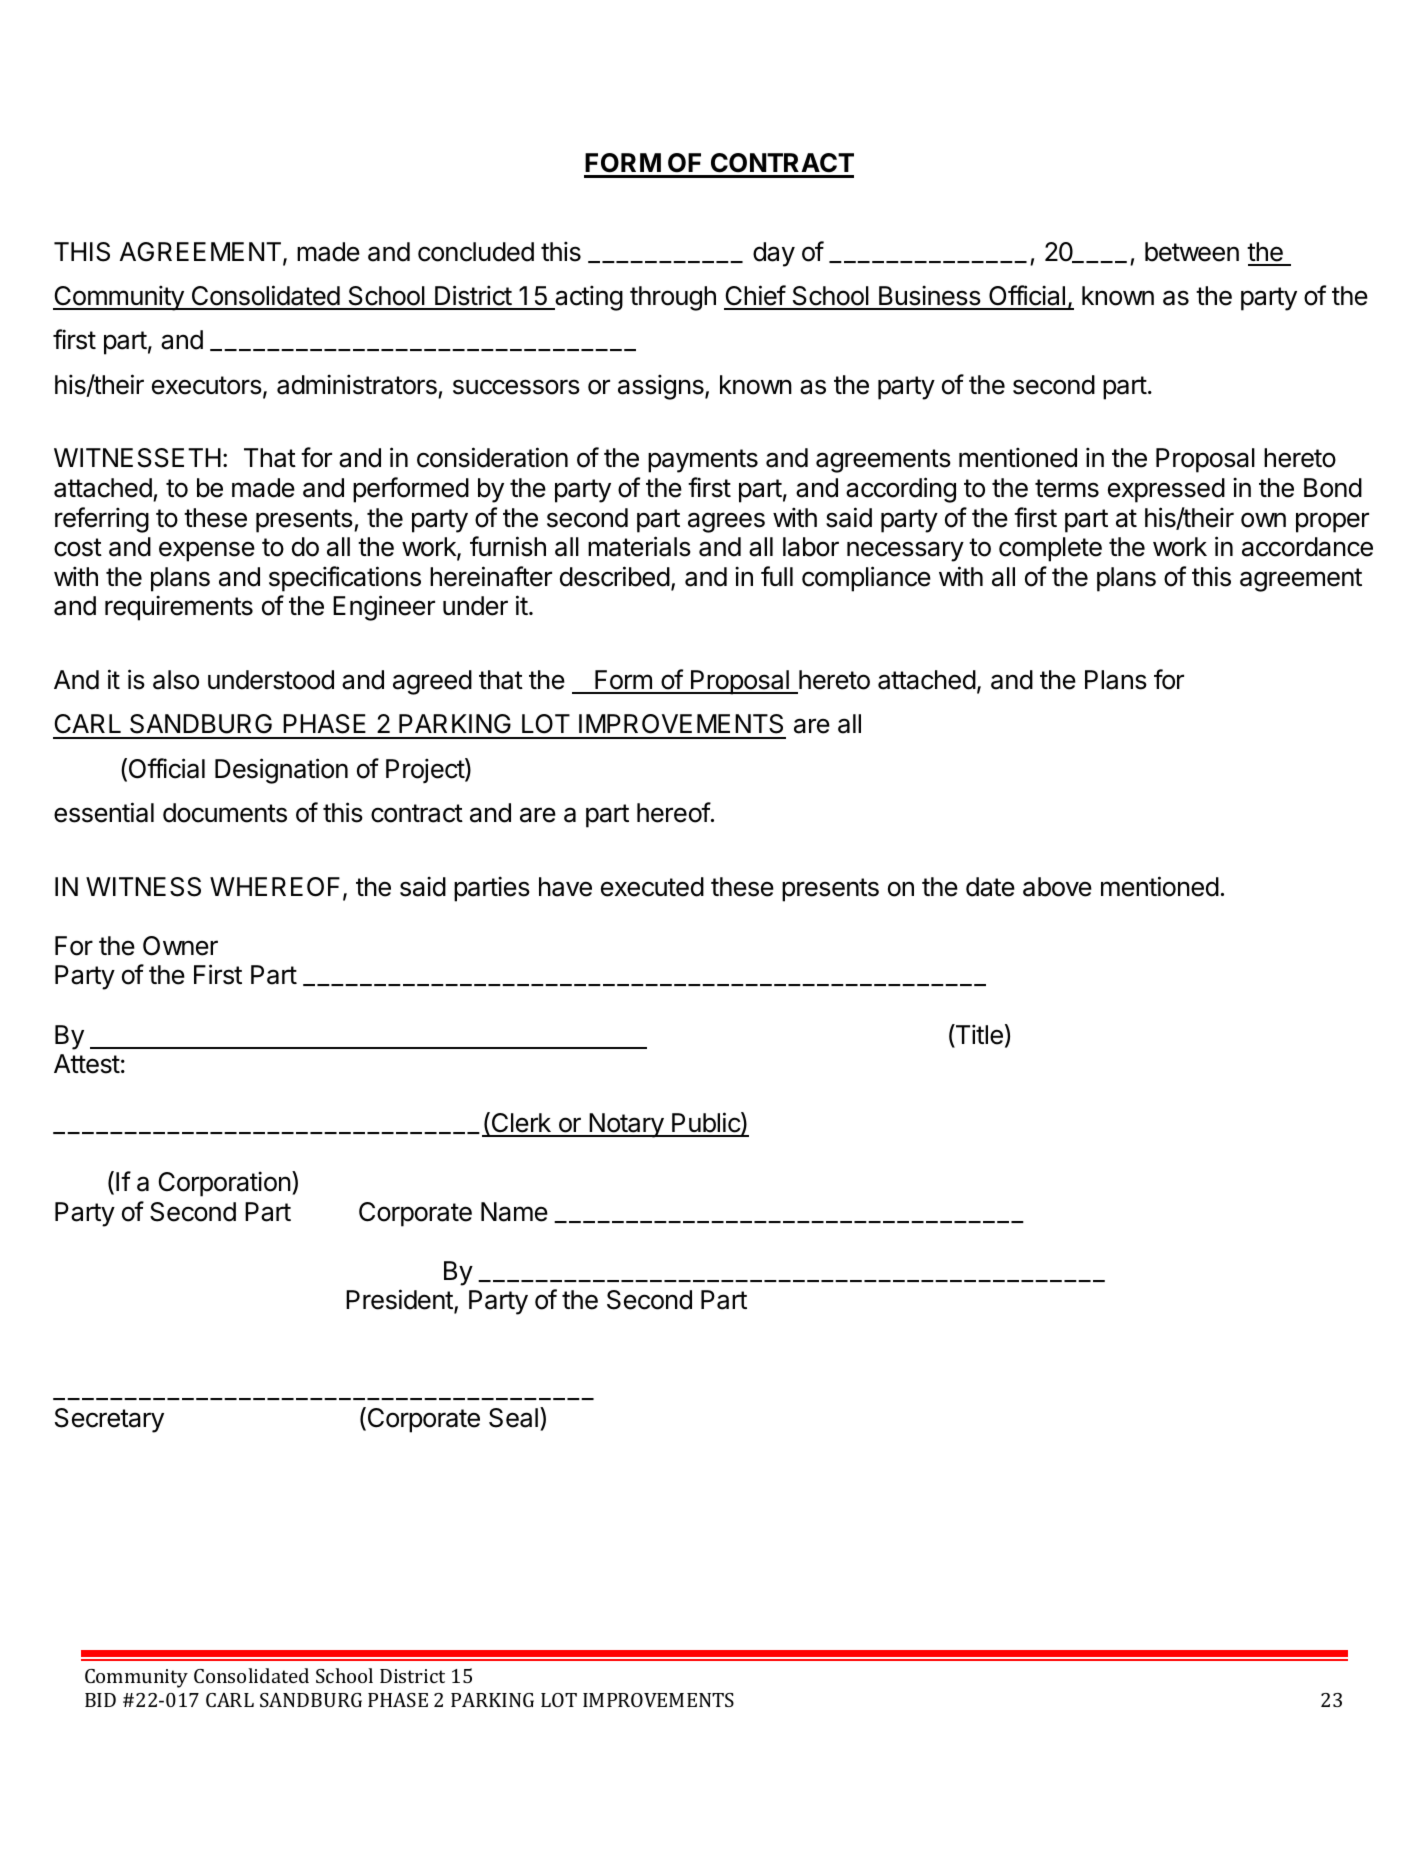 This document has height=1849, width=1428. What do you see at coordinates (224, 1184) in the document?
I see `Corporation` at bounding box center [224, 1184].
